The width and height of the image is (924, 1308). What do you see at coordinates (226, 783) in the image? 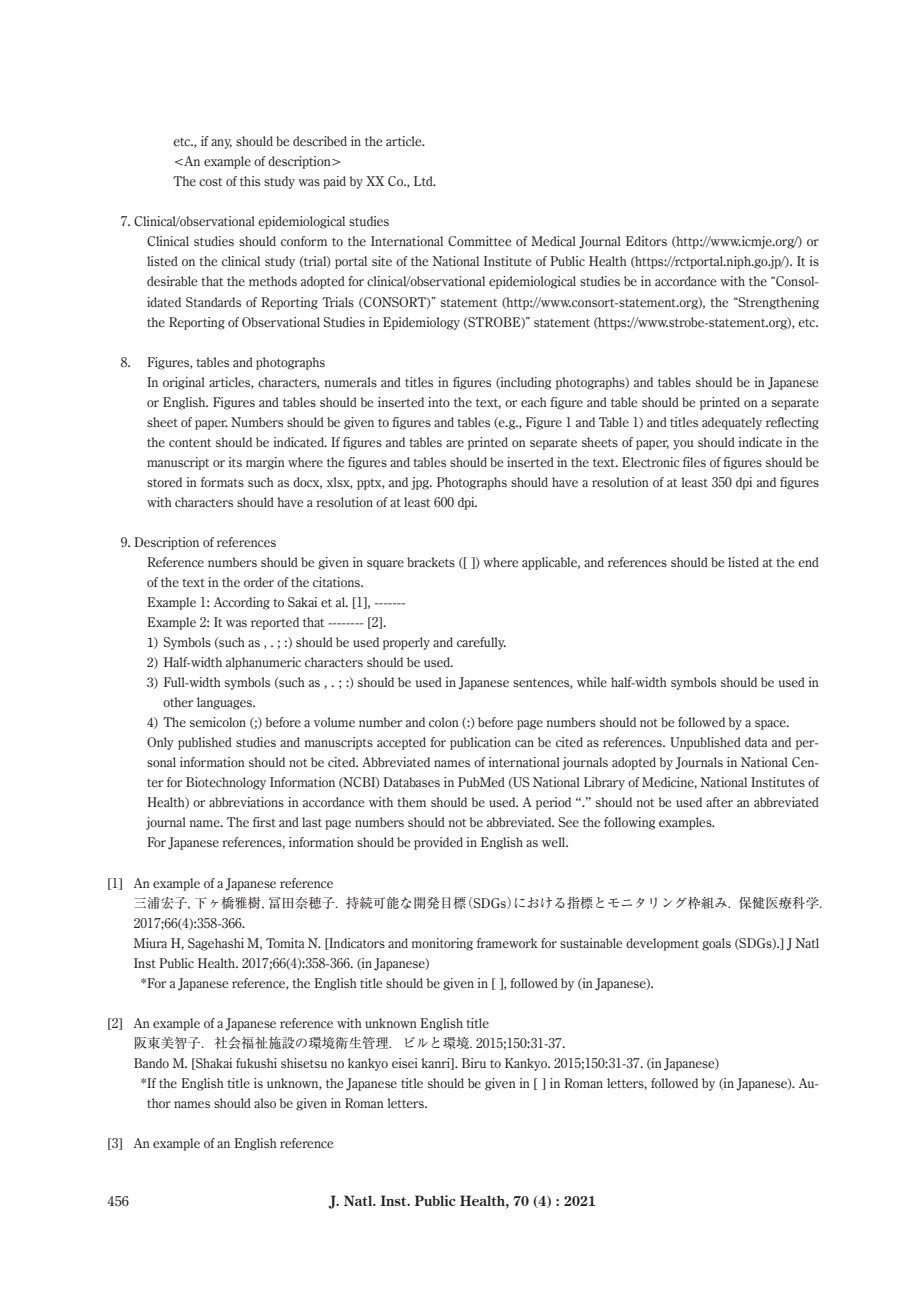
I see `Biotechnology` at bounding box center [226, 783].
